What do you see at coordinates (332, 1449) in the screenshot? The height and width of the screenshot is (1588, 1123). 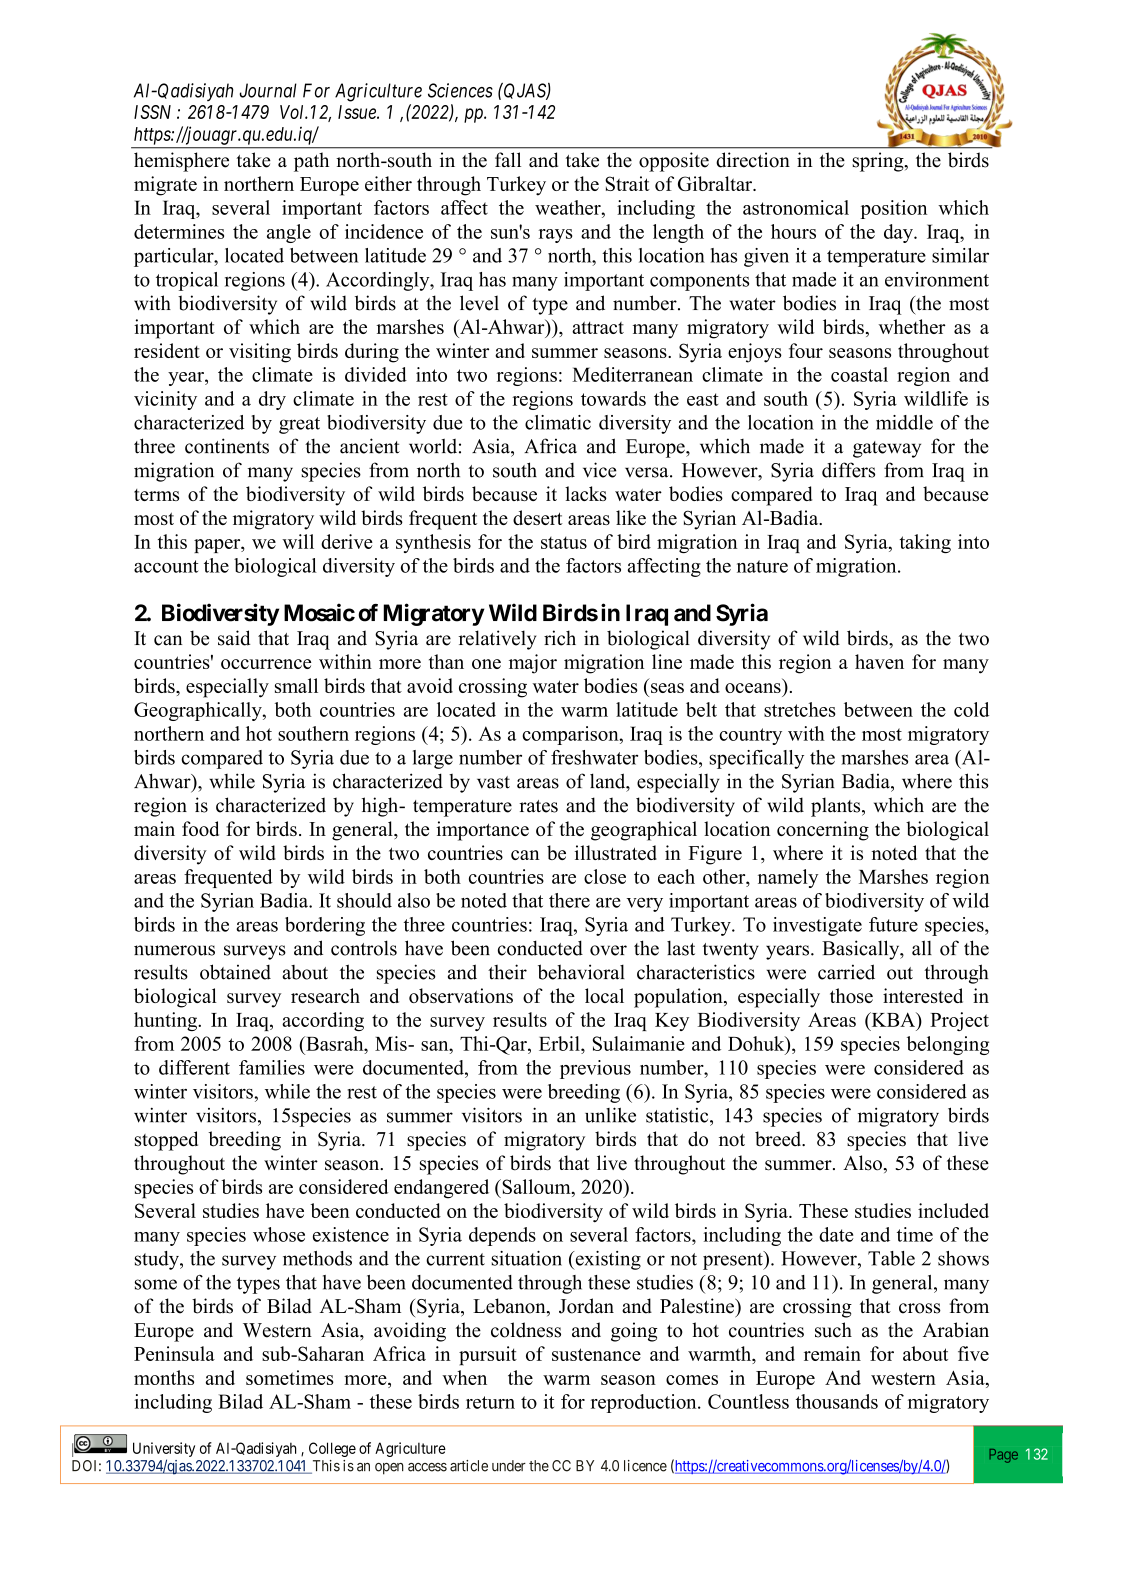 I see `College` at bounding box center [332, 1449].
